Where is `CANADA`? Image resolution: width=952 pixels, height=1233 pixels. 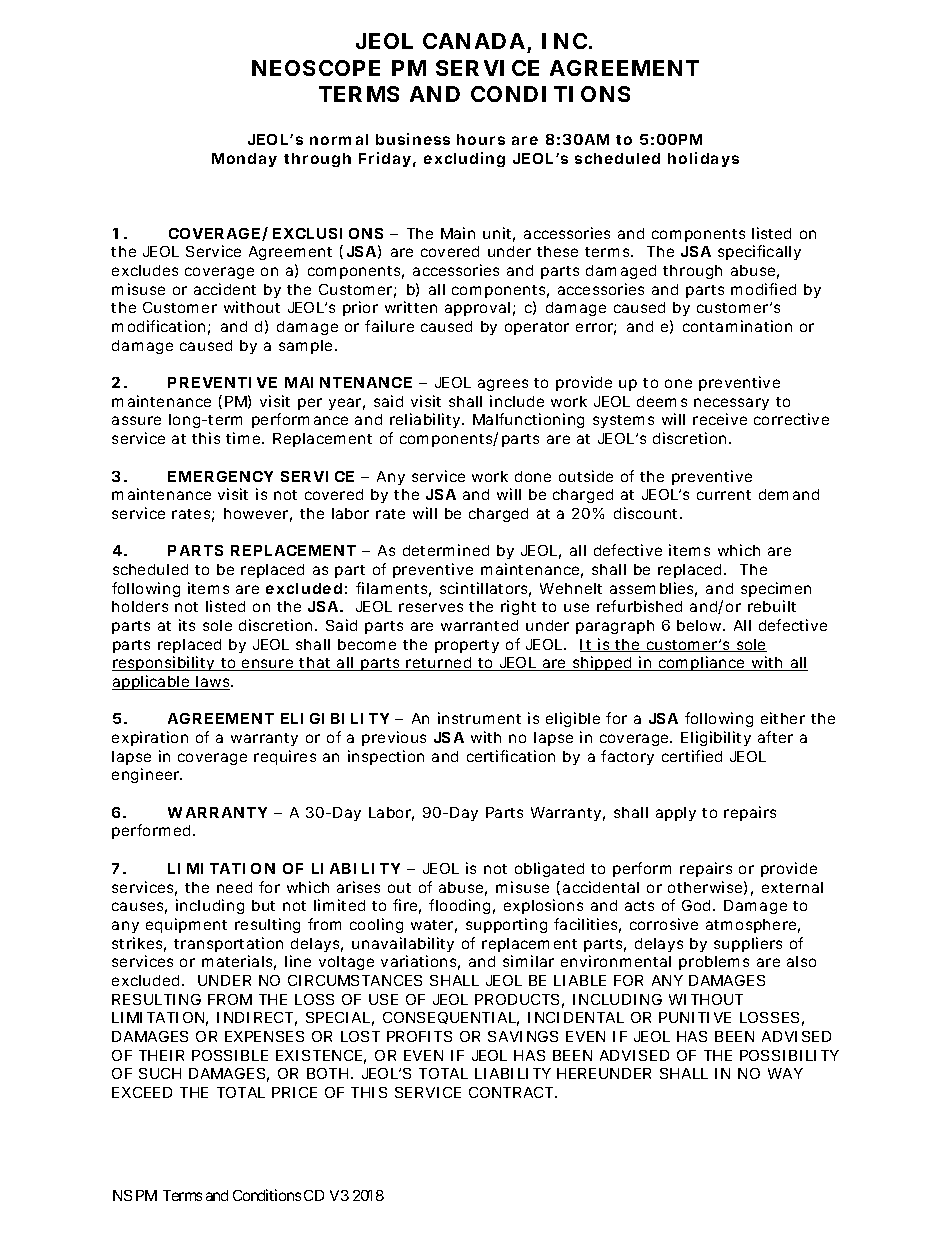
CANADA is located at coordinates (475, 43).
